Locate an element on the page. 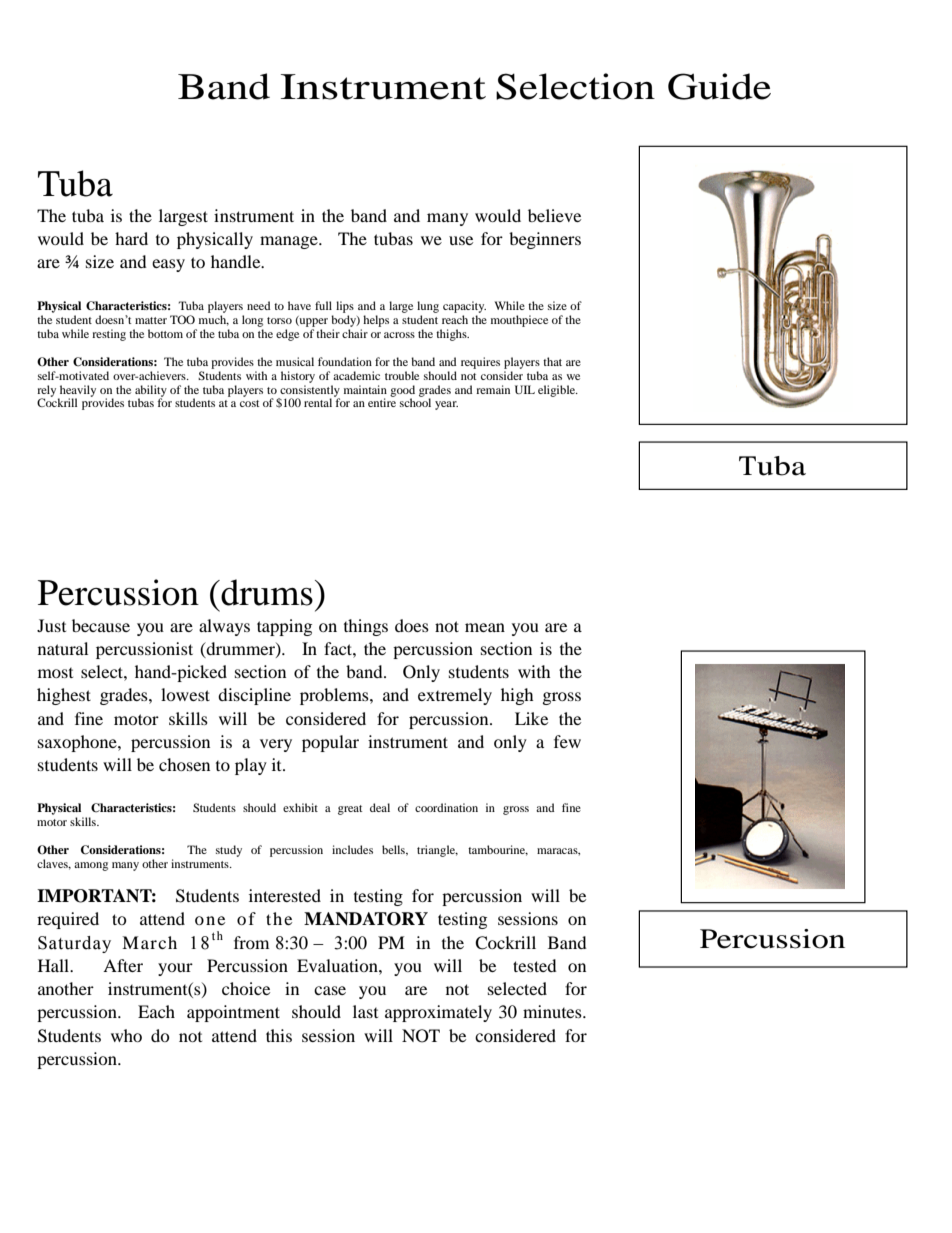 The image size is (952, 1233). things is located at coordinates (366, 627).
